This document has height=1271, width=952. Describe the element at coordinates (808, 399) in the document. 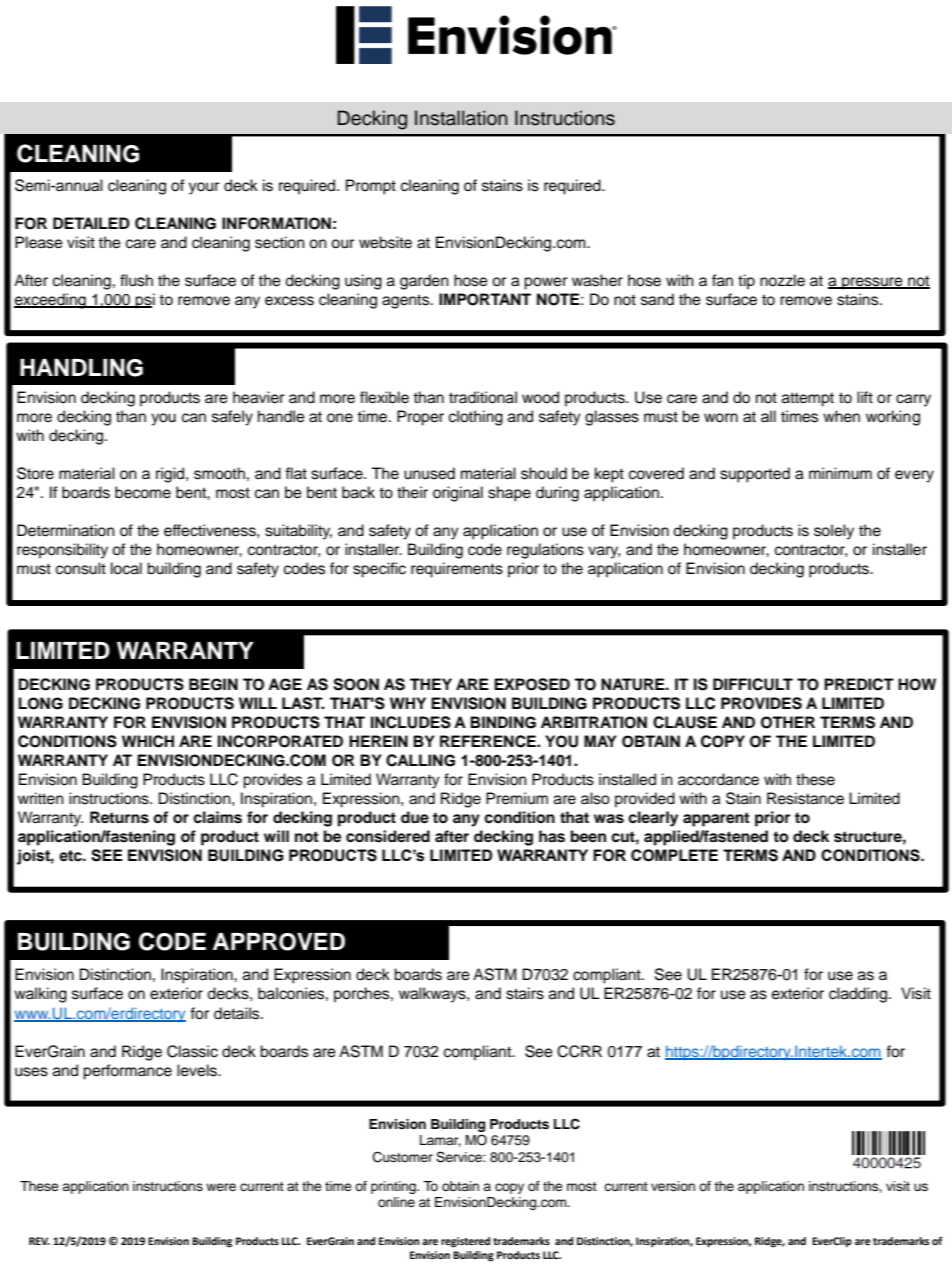

I see `attempt` at that location.
